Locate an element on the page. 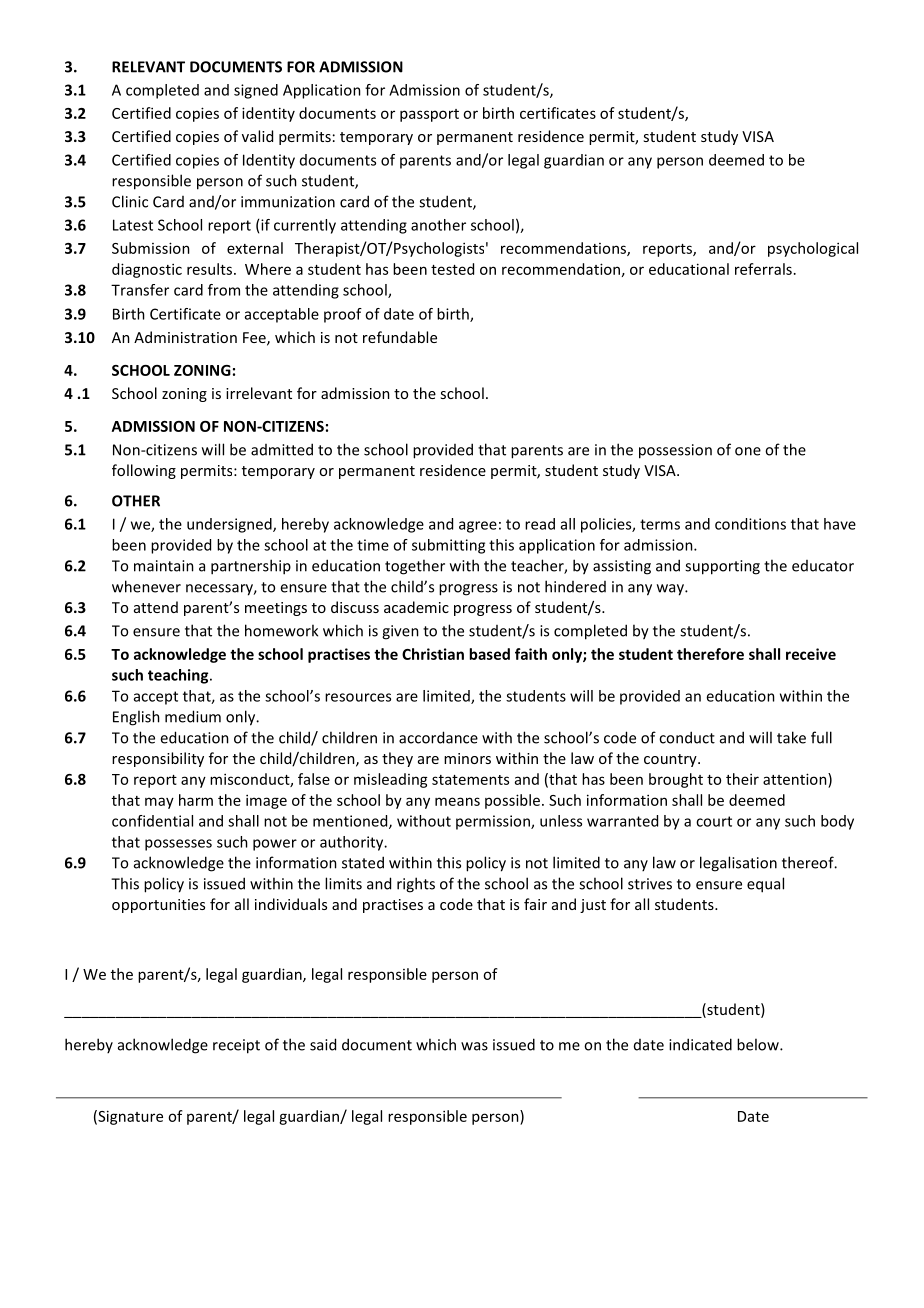  valid is located at coordinates (257, 136).
